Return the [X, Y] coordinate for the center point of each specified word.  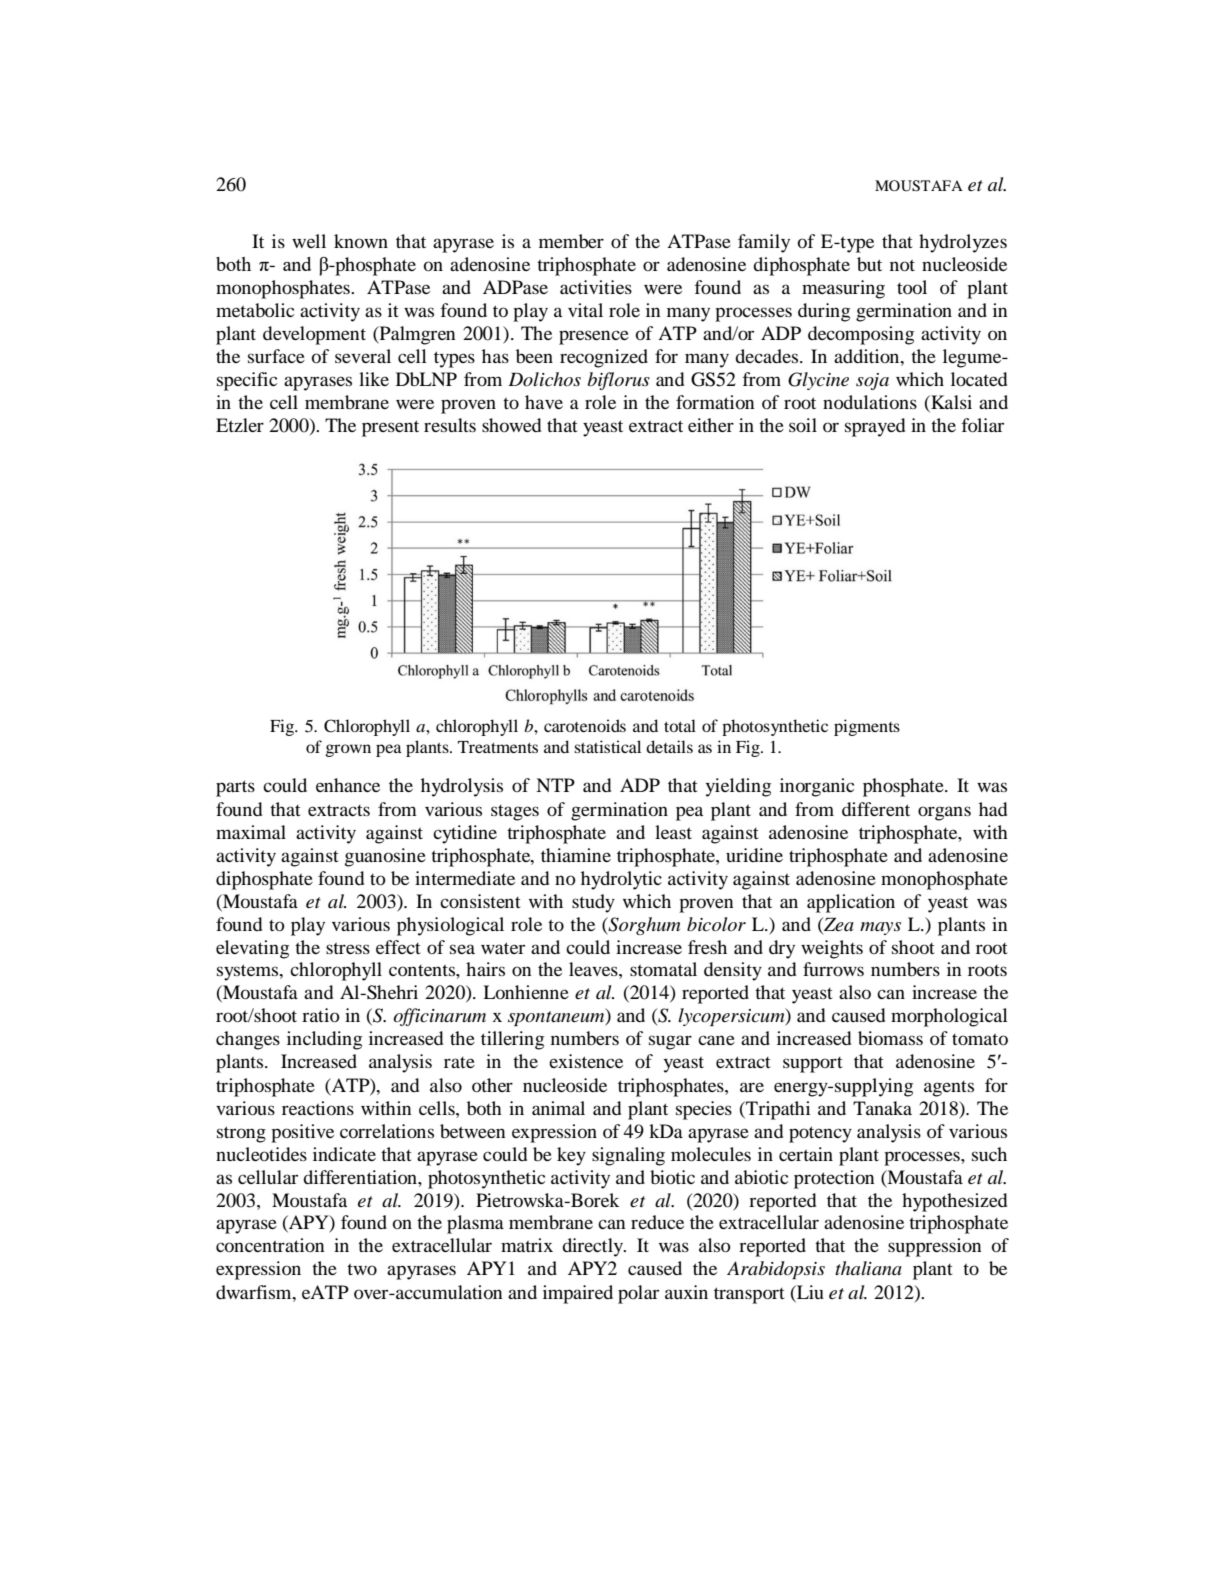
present [390, 428]
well [309, 241]
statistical [607, 746]
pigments [867, 727]
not [902, 265]
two [362, 1269]
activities [596, 287]
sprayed [875, 427]
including [324, 1040]
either [711, 425]
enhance [348, 785]
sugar [670, 1042]
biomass [890, 1038]
